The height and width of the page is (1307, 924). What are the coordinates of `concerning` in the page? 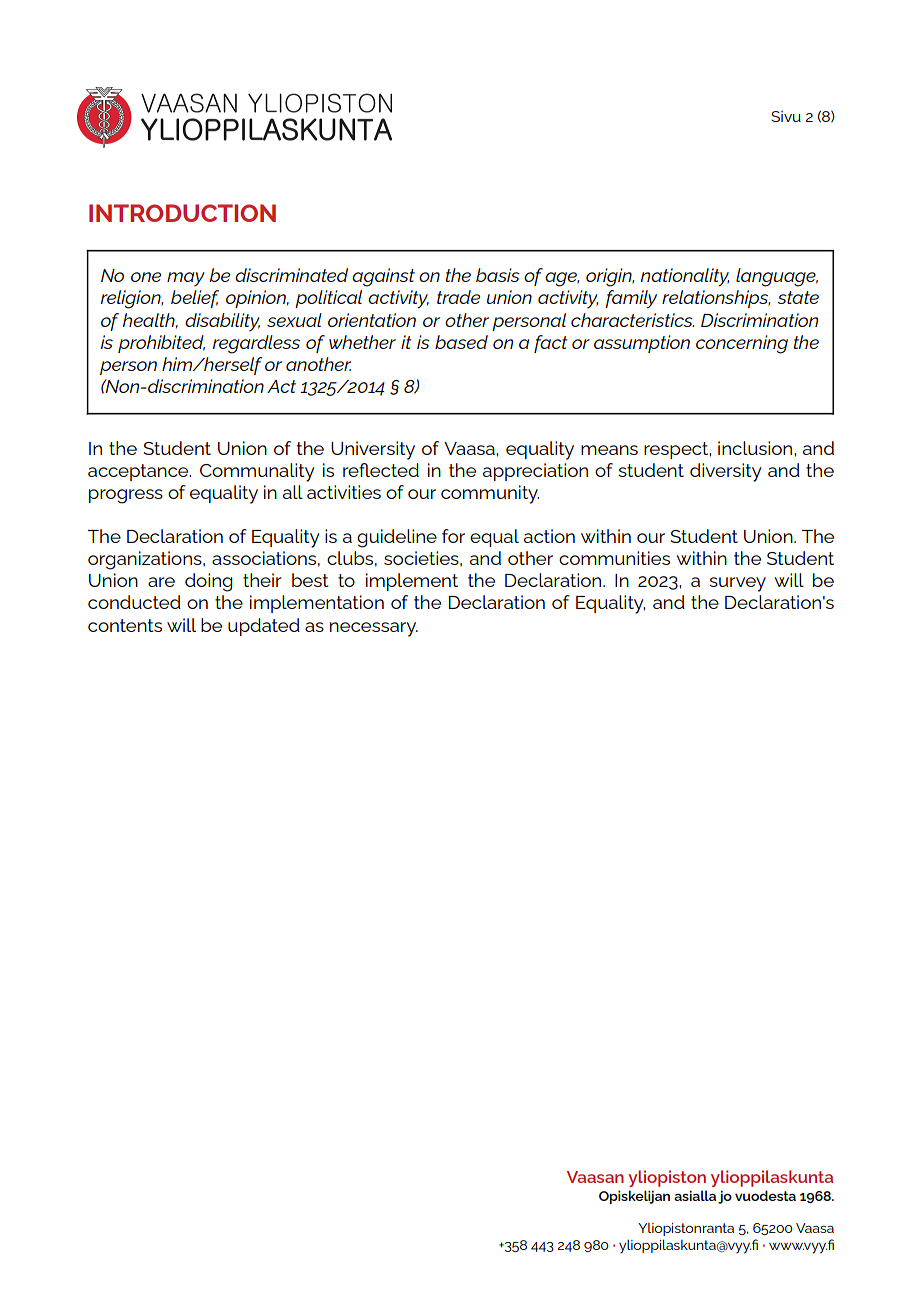 It's located at (742, 344).
